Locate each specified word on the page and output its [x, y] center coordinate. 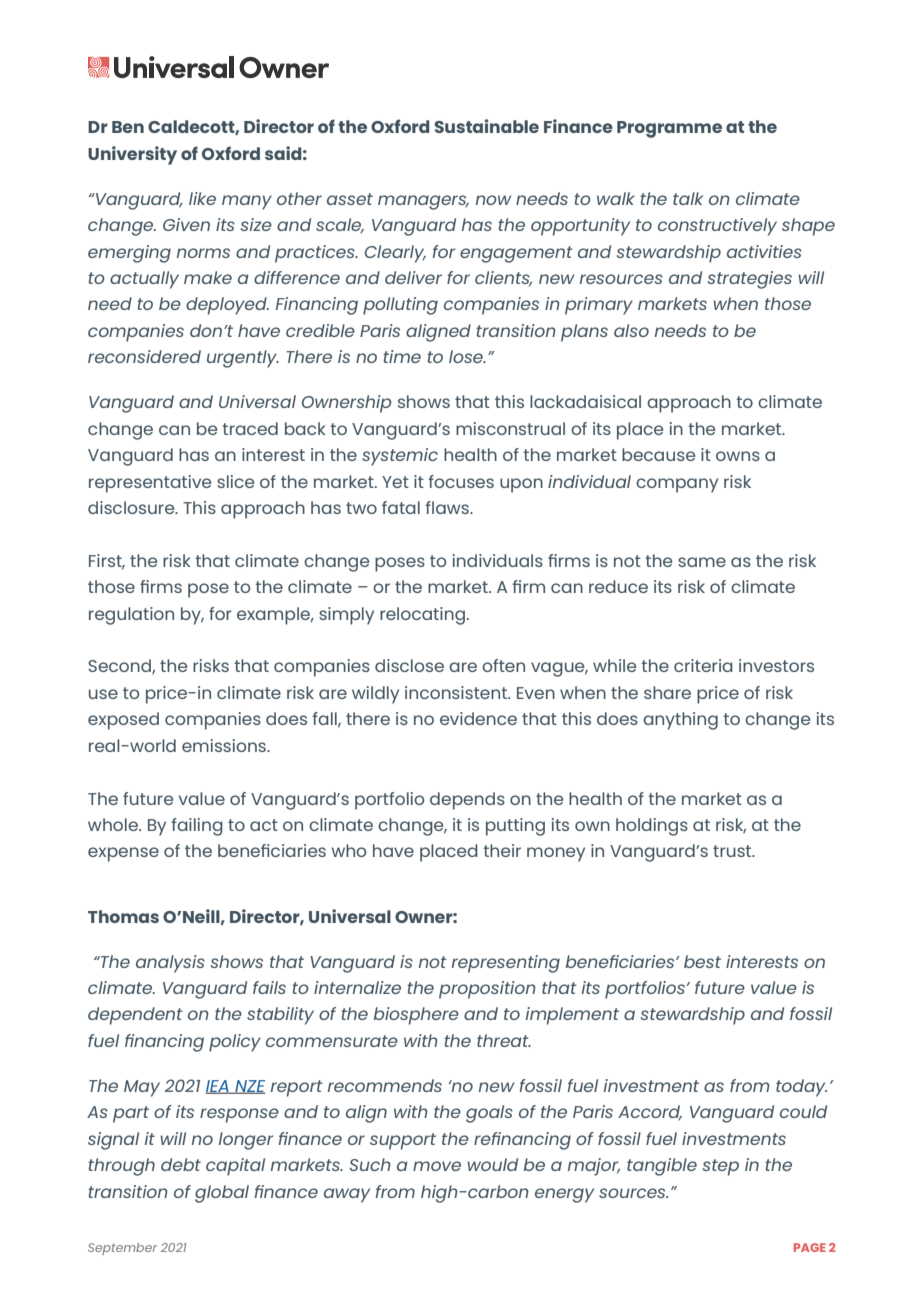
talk [688, 198]
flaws [448, 507]
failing [197, 827]
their [502, 850]
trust [733, 851]
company [677, 485]
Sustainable [486, 126]
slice [235, 481]
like [202, 198]
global [222, 1194]
